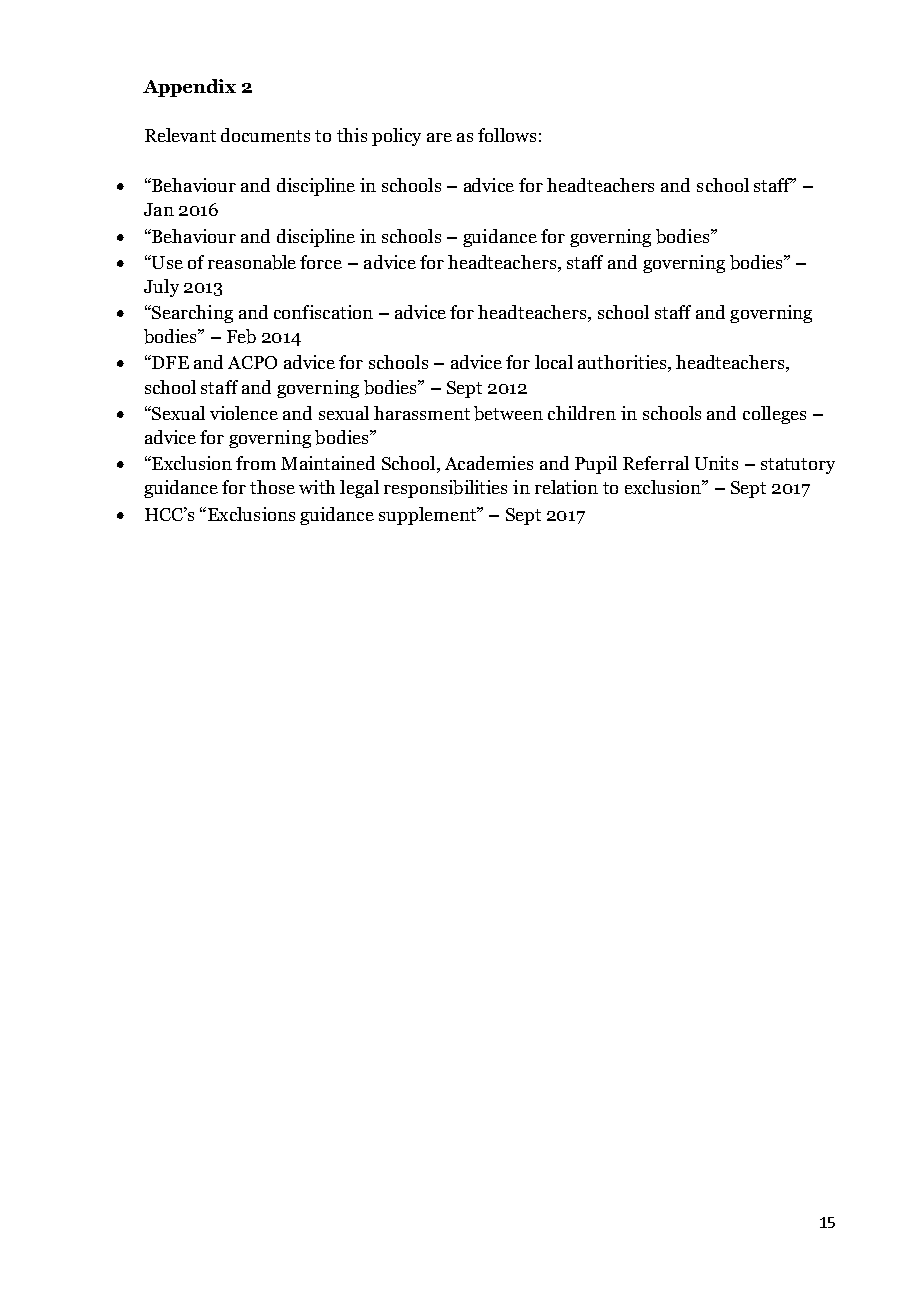 The image size is (924, 1308). Describe the element at coordinates (244, 413) in the screenshot. I see `violence` at that location.
